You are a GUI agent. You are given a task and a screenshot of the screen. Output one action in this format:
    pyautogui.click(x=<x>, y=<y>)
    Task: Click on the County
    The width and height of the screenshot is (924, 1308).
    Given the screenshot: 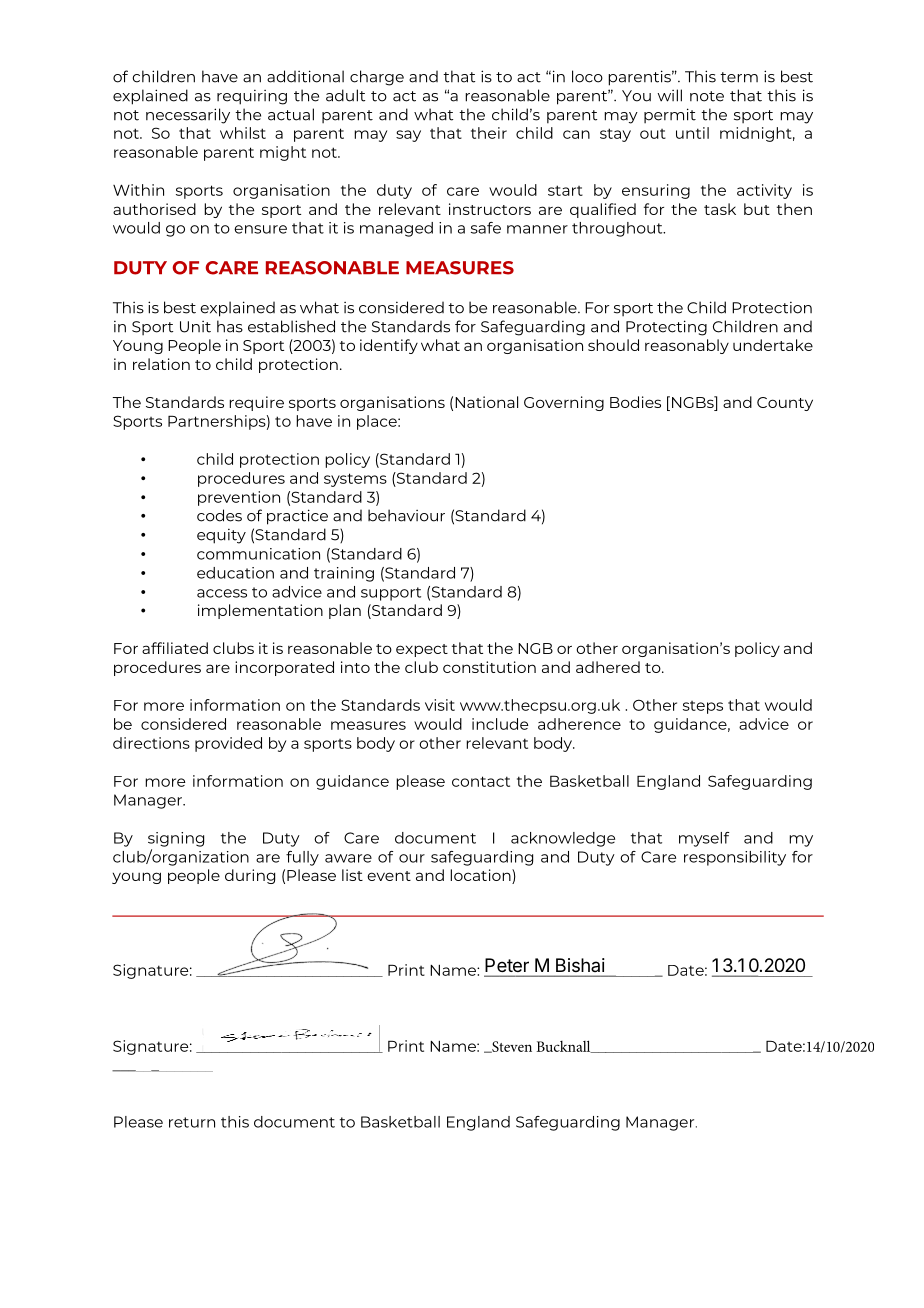 What is the action you would take?
    pyautogui.click(x=785, y=404)
